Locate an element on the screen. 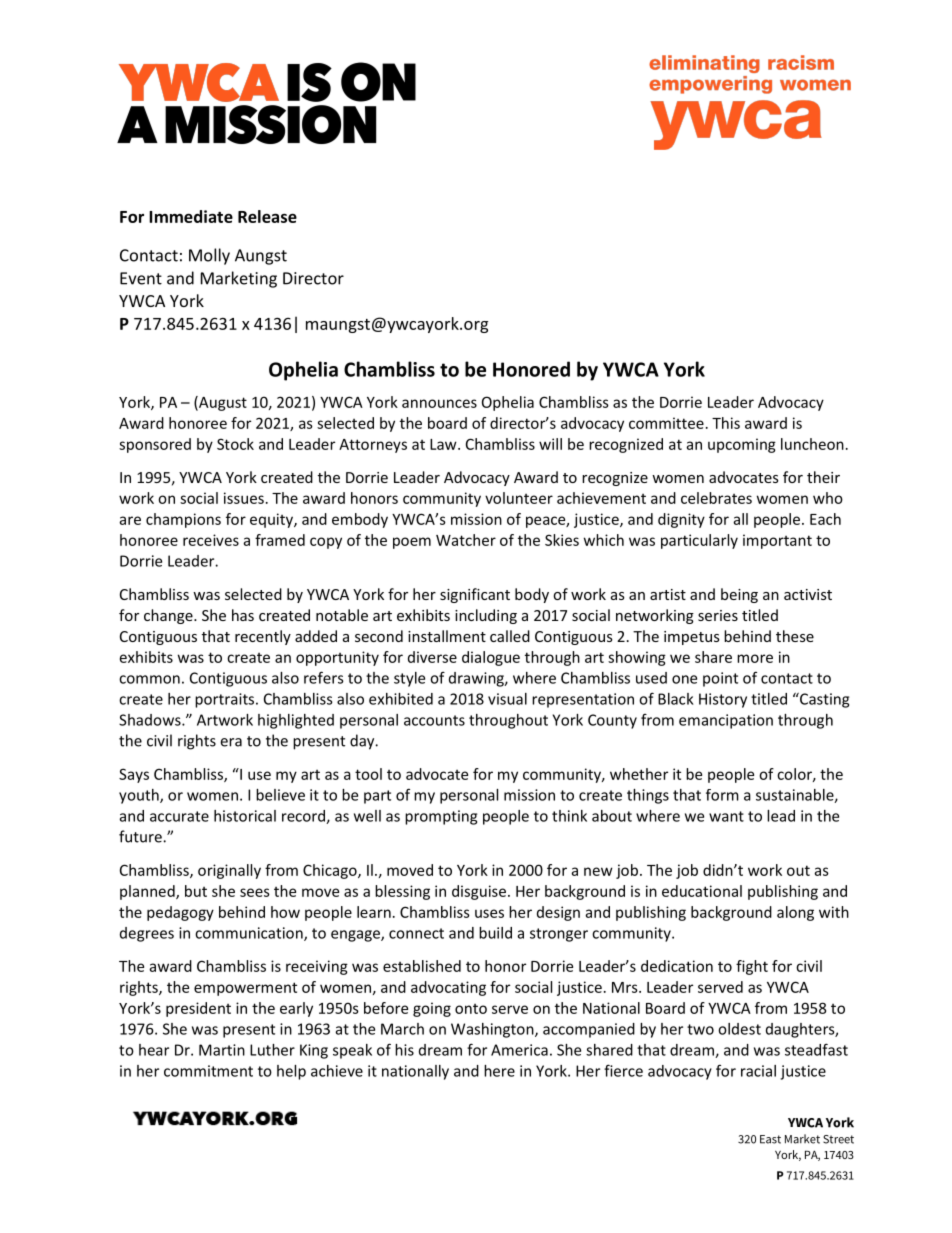 This screenshot has height=1233, width=952. Molly is located at coordinates (209, 256).
